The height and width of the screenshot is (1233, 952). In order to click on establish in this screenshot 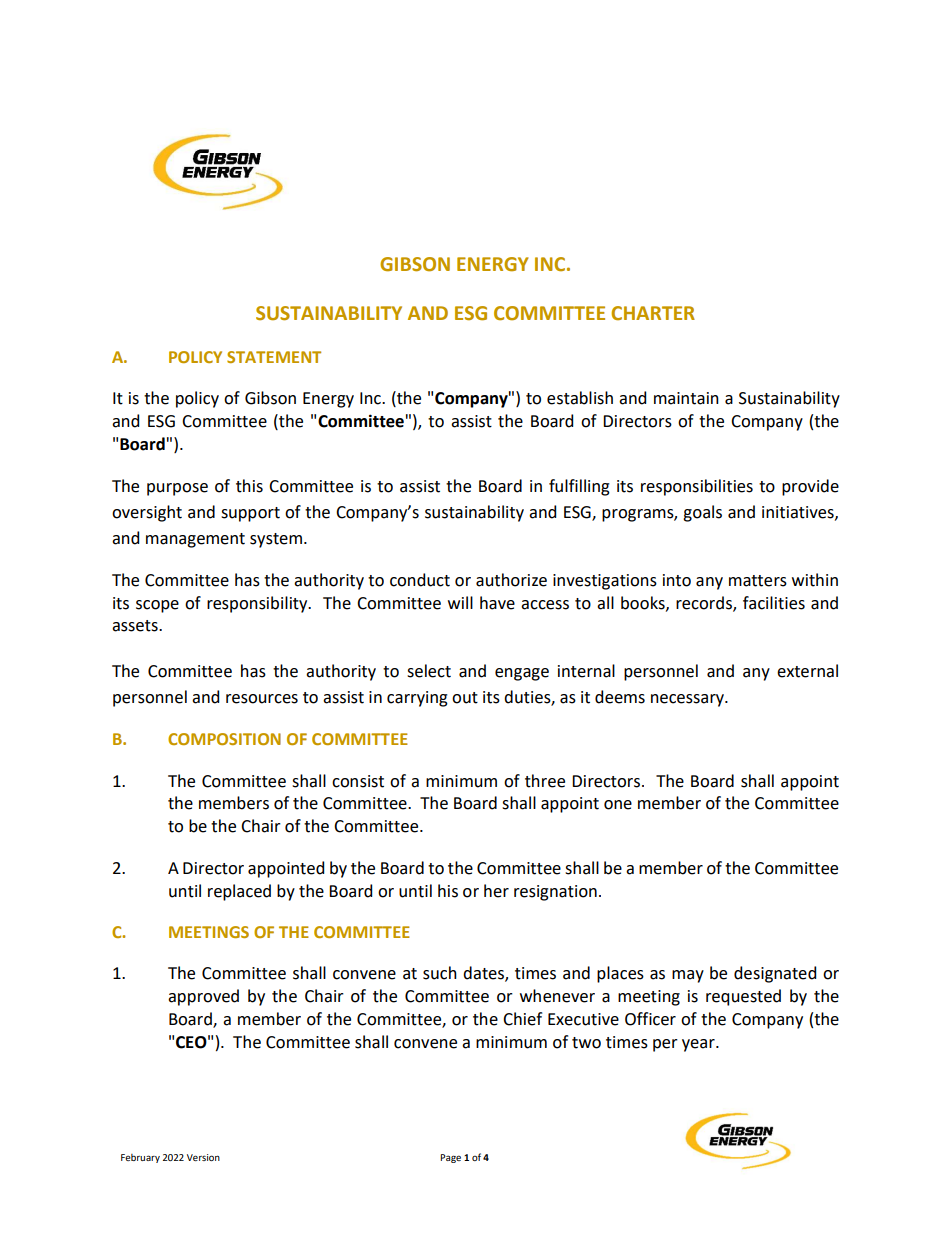, I will do `click(580, 398)`.
